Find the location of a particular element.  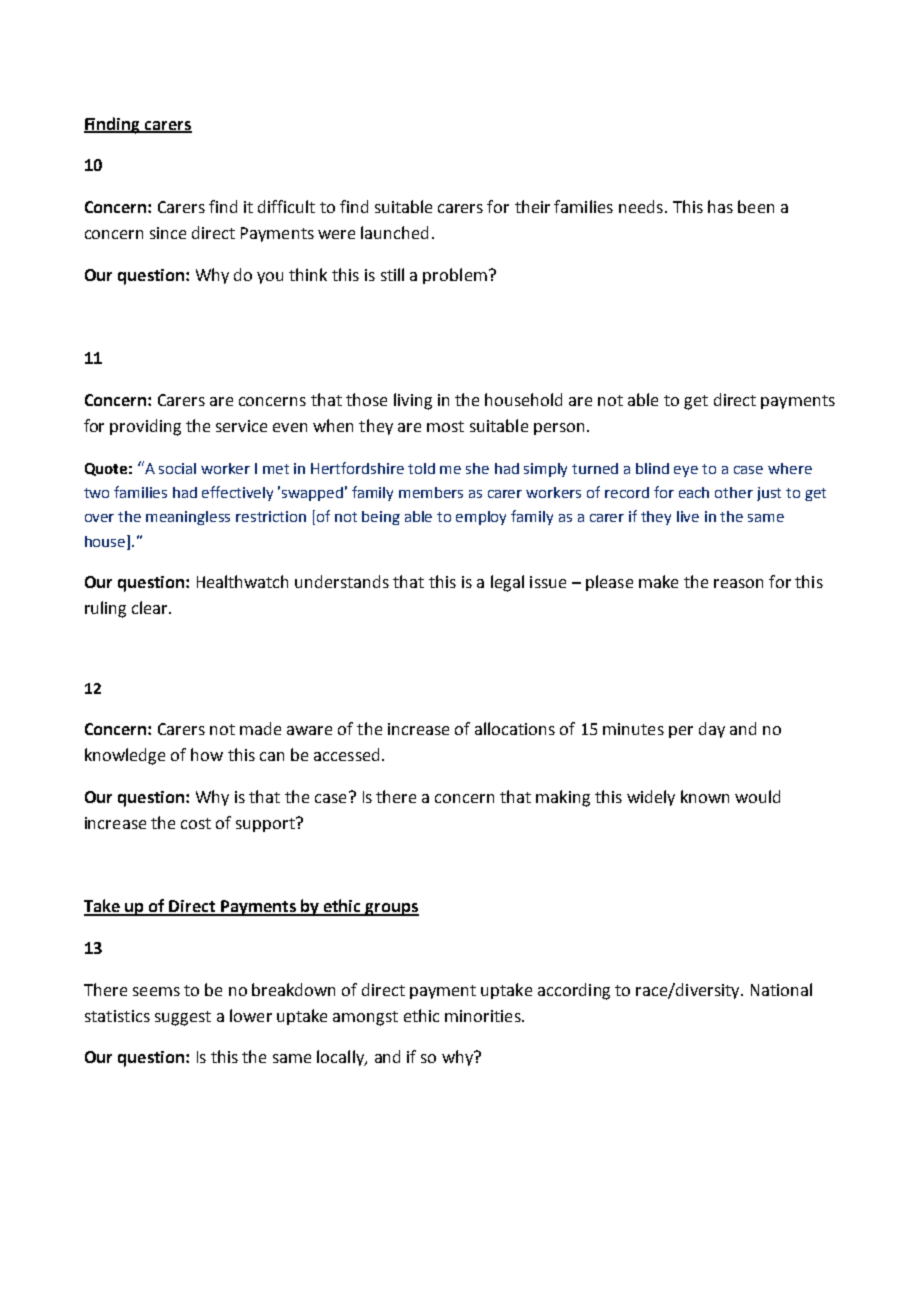

known is located at coordinates (705, 796).
